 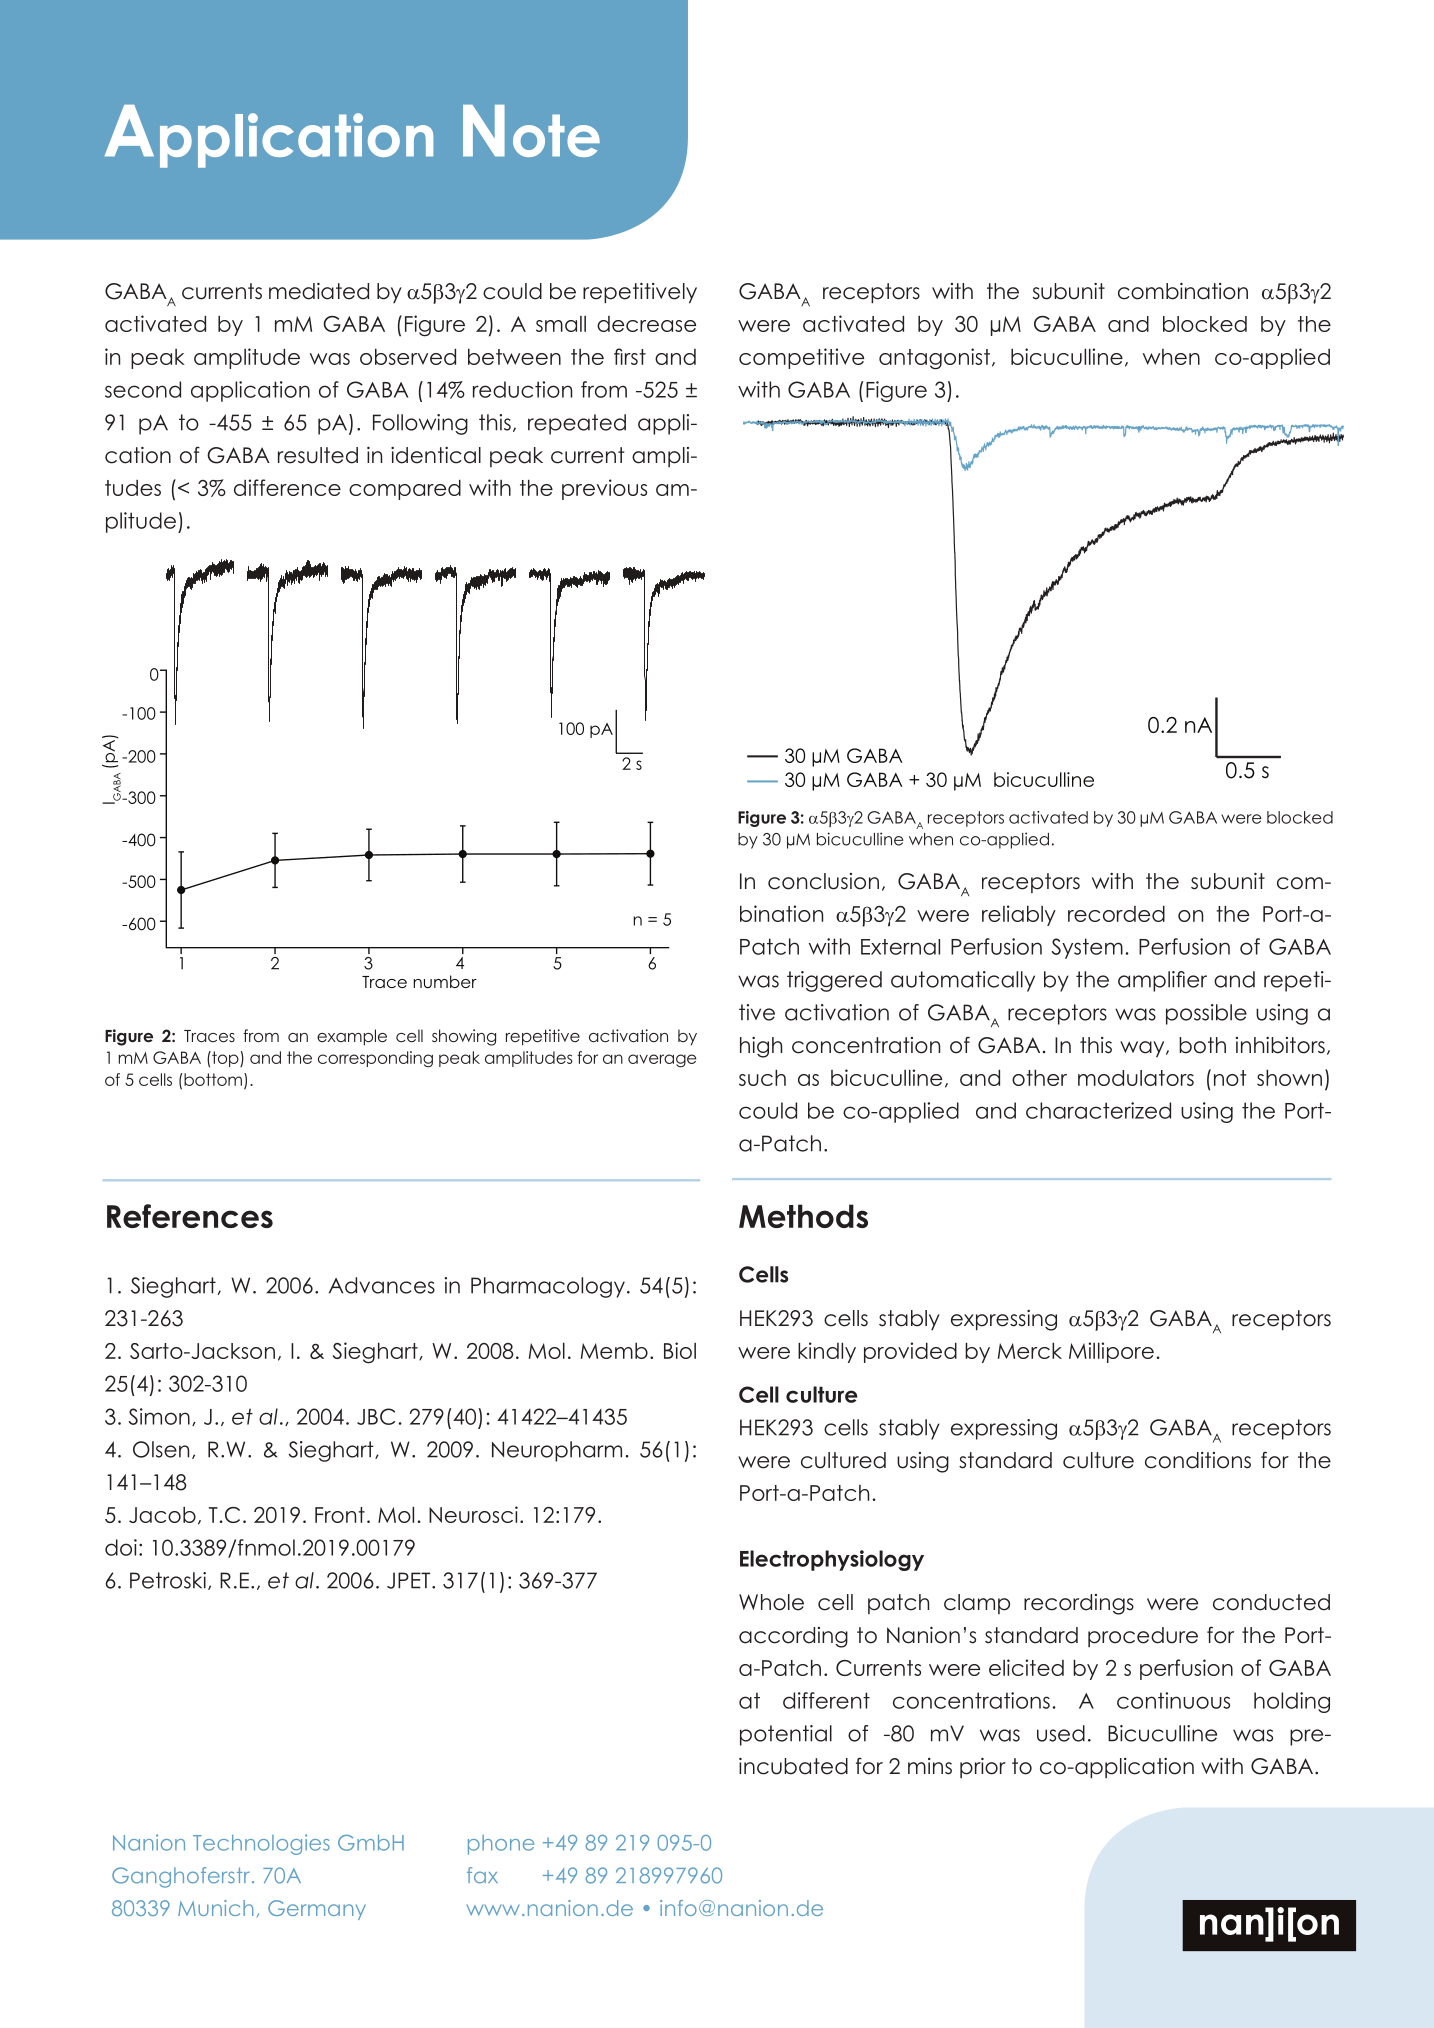 I want to click on bottom, so click(x=213, y=1080).
